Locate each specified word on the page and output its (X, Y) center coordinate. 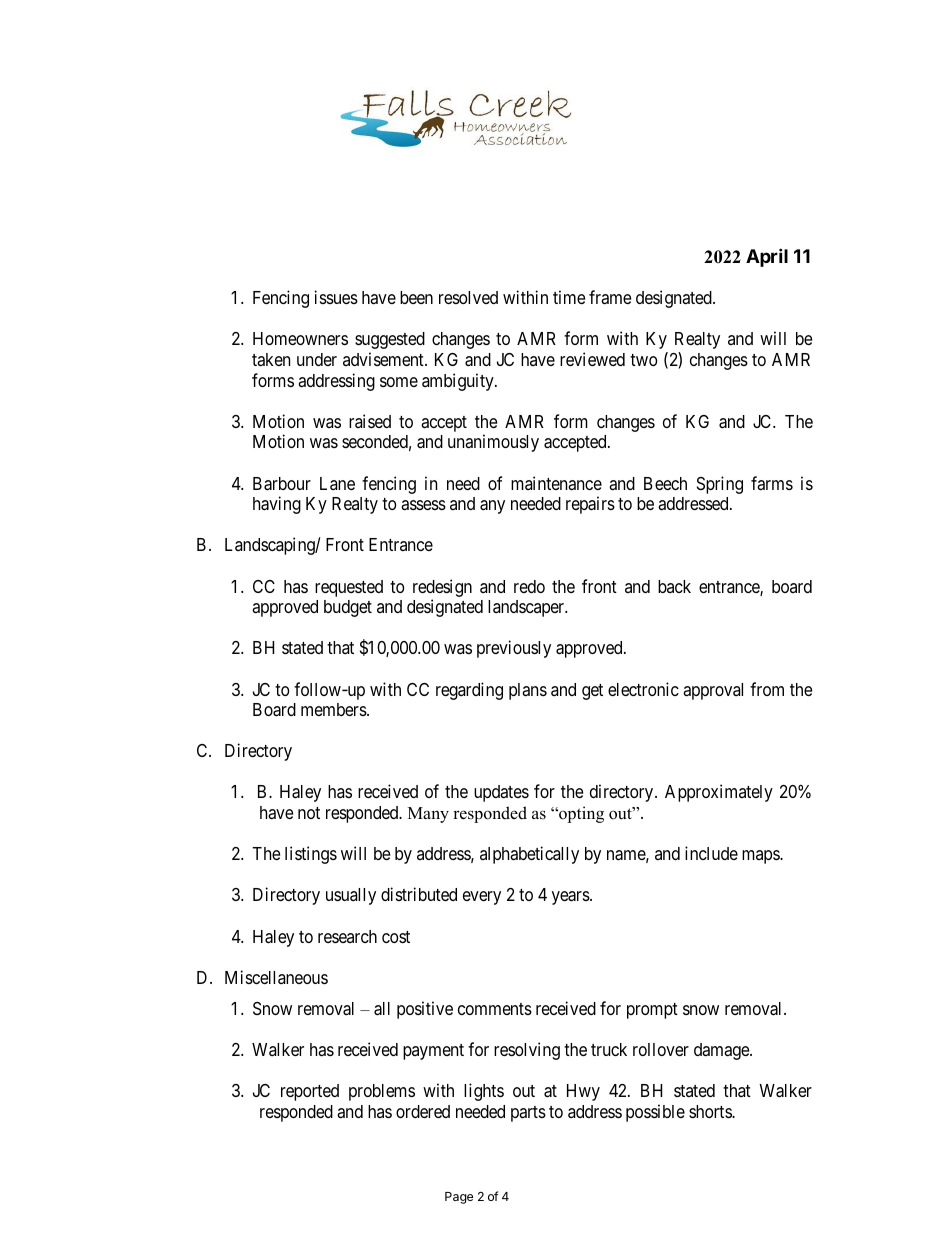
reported (310, 1092)
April (767, 257)
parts (528, 1114)
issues (336, 297)
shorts (711, 1111)
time (569, 297)
